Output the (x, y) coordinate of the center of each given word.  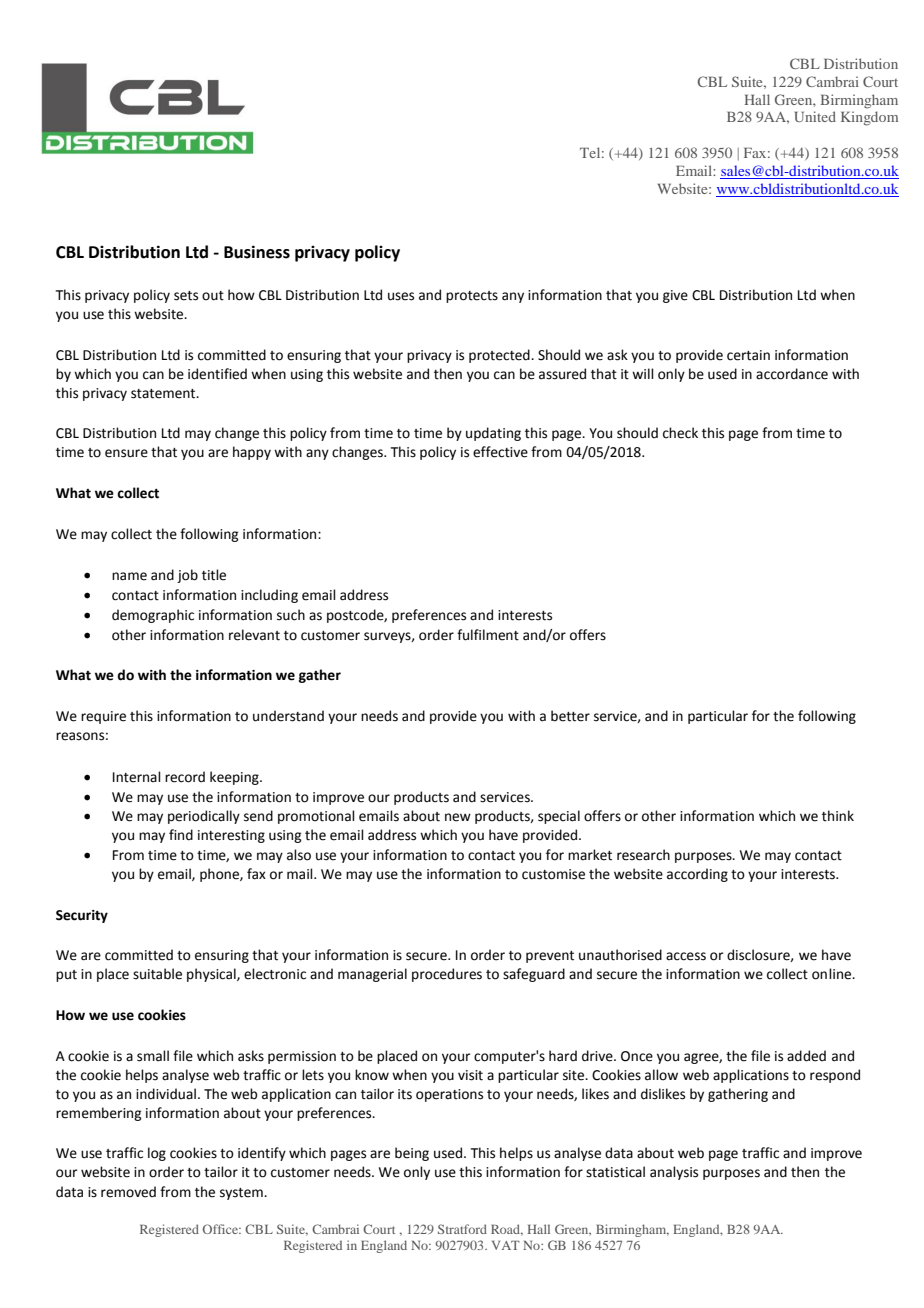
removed (128, 1192)
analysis (674, 1173)
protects (472, 297)
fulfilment (488, 635)
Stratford (462, 1229)
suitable (157, 974)
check (680, 433)
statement (164, 394)
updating (493, 434)
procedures (447, 975)
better (570, 716)
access (686, 956)
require (103, 717)
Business (257, 252)
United (815, 116)
